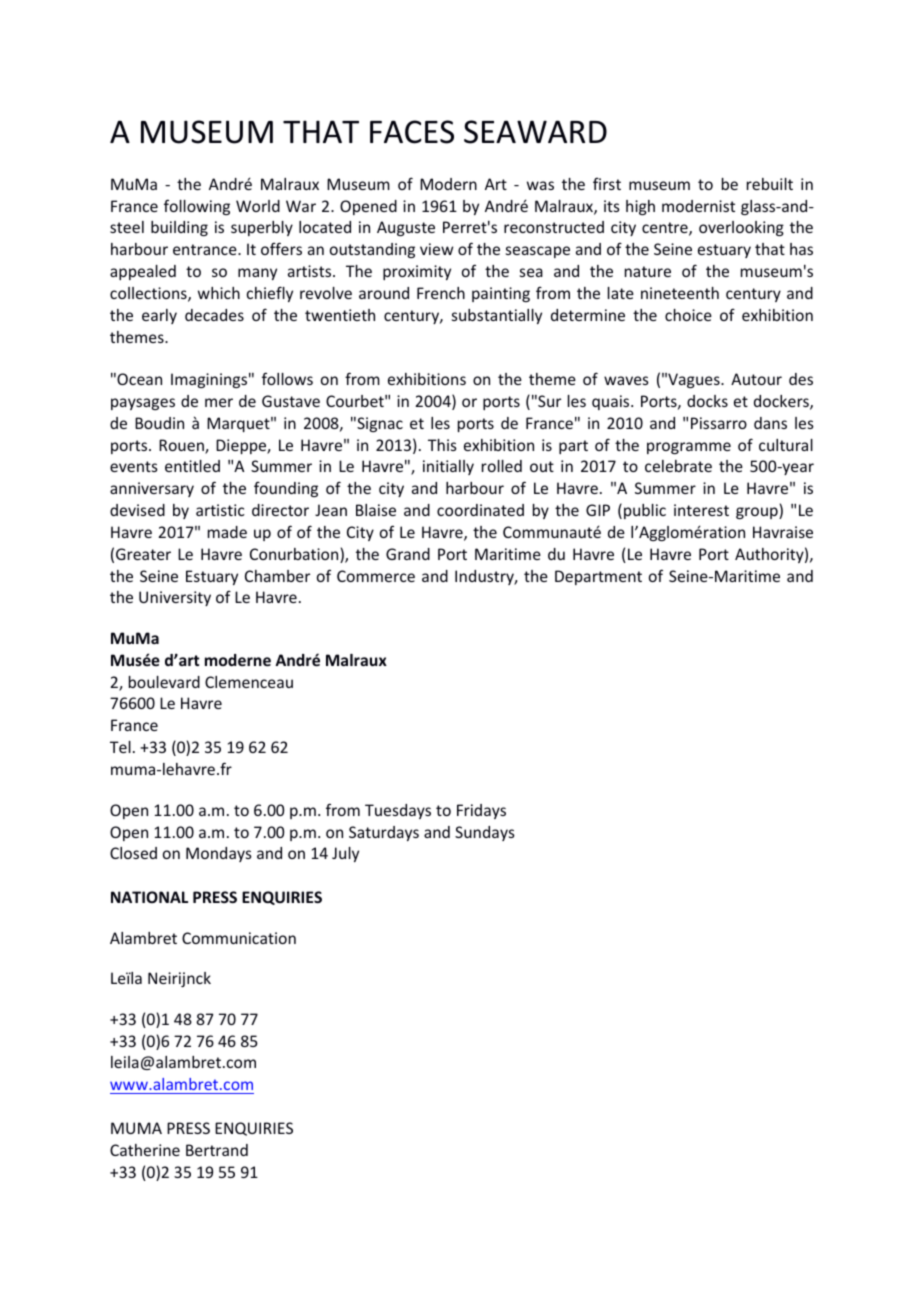  What do you see at coordinates (481, 811) in the screenshot?
I see `Fridays` at bounding box center [481, 811].
